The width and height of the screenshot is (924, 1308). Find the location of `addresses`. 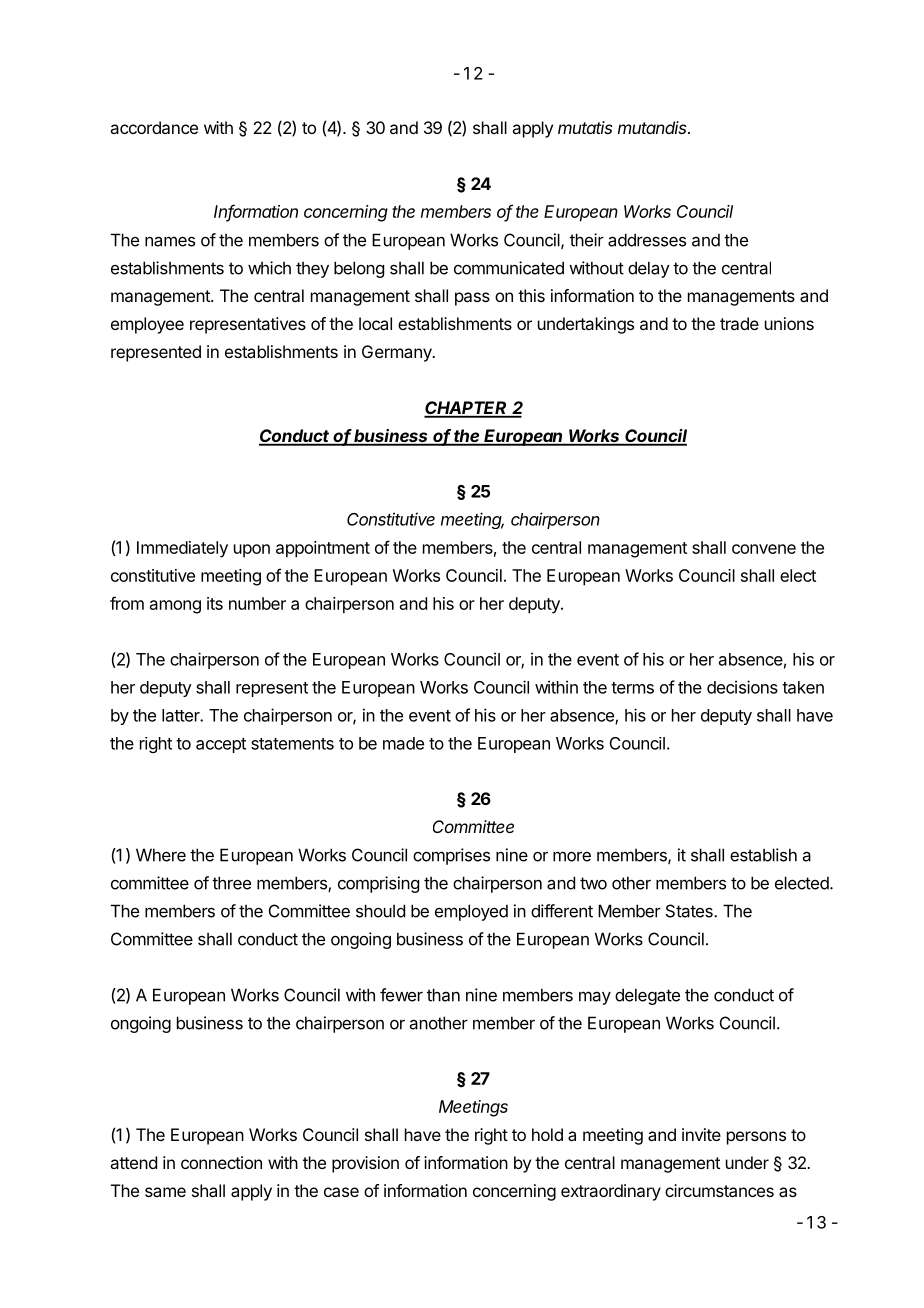

addresses is located at coordinates (647, 240).
